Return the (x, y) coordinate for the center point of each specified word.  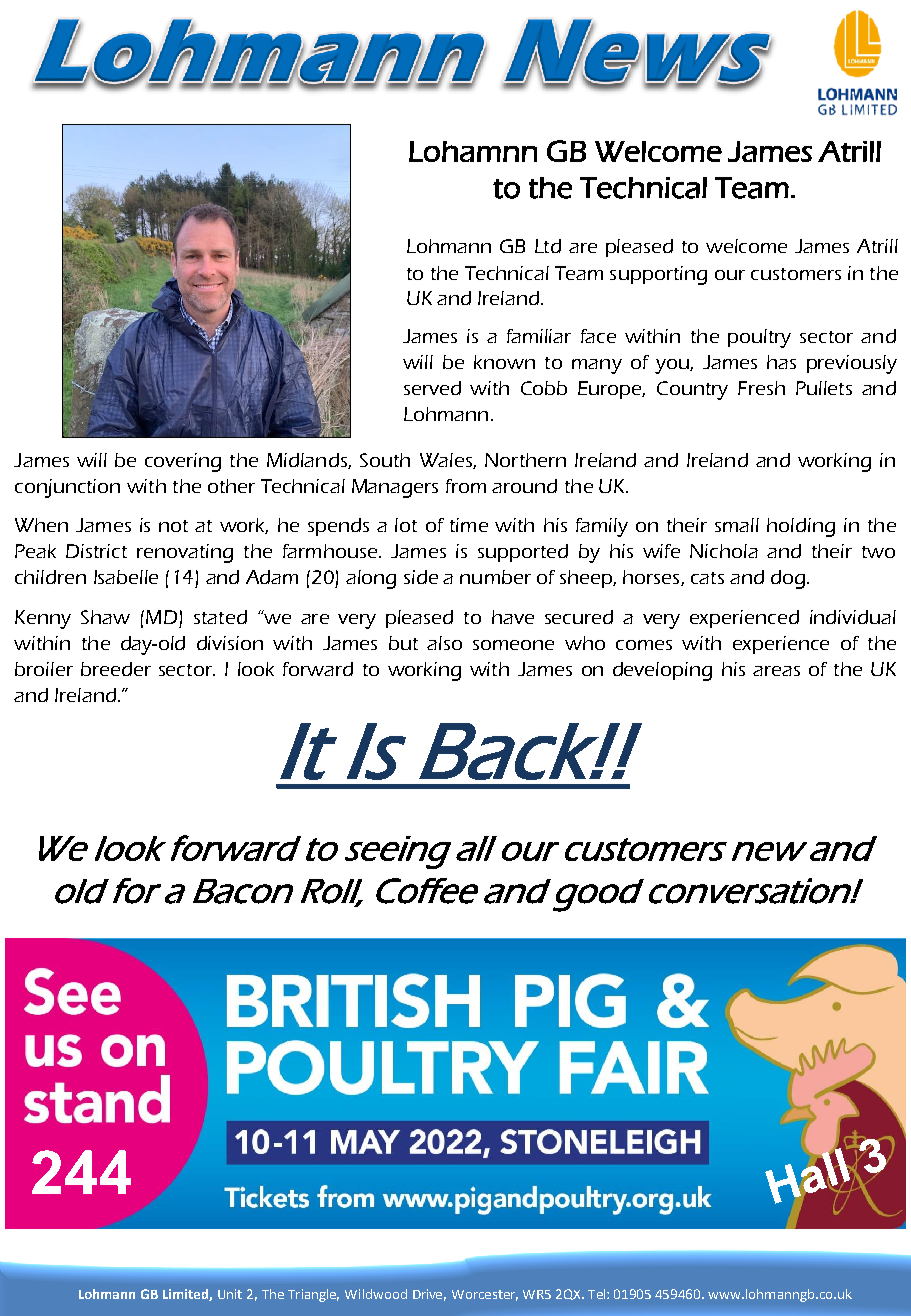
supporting (658, 275)
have (513, 617)
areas (776, 671)
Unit (230, 1294)
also (444, 643)
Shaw (105, 617)
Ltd (548, 246)
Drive (429, 1295)
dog (789, 579)
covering (183, 462)
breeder (116, 669)
